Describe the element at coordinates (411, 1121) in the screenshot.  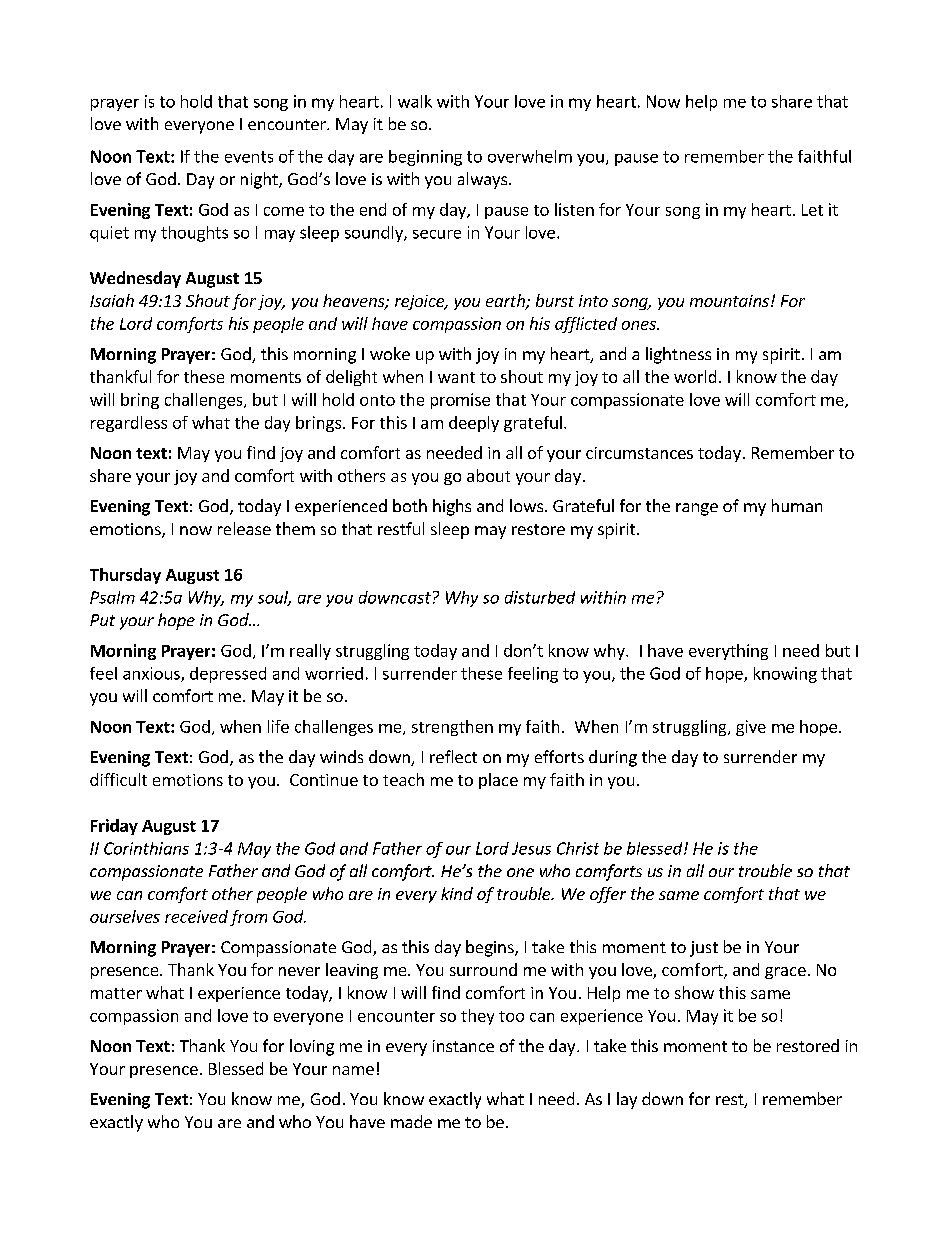
I see `made` at that location.
